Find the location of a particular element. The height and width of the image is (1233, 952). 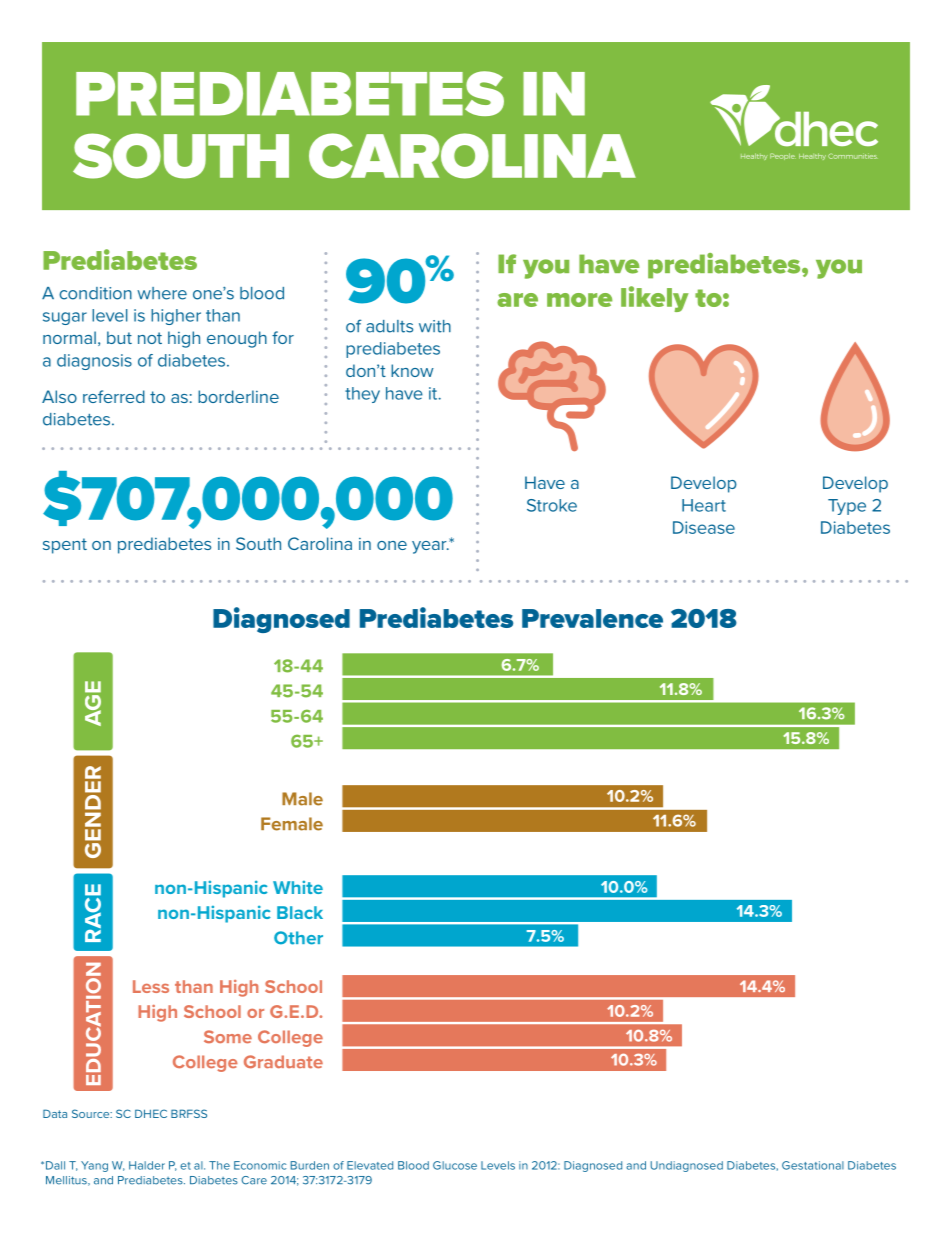

Prevalence is located at coordinates (592, 618).
